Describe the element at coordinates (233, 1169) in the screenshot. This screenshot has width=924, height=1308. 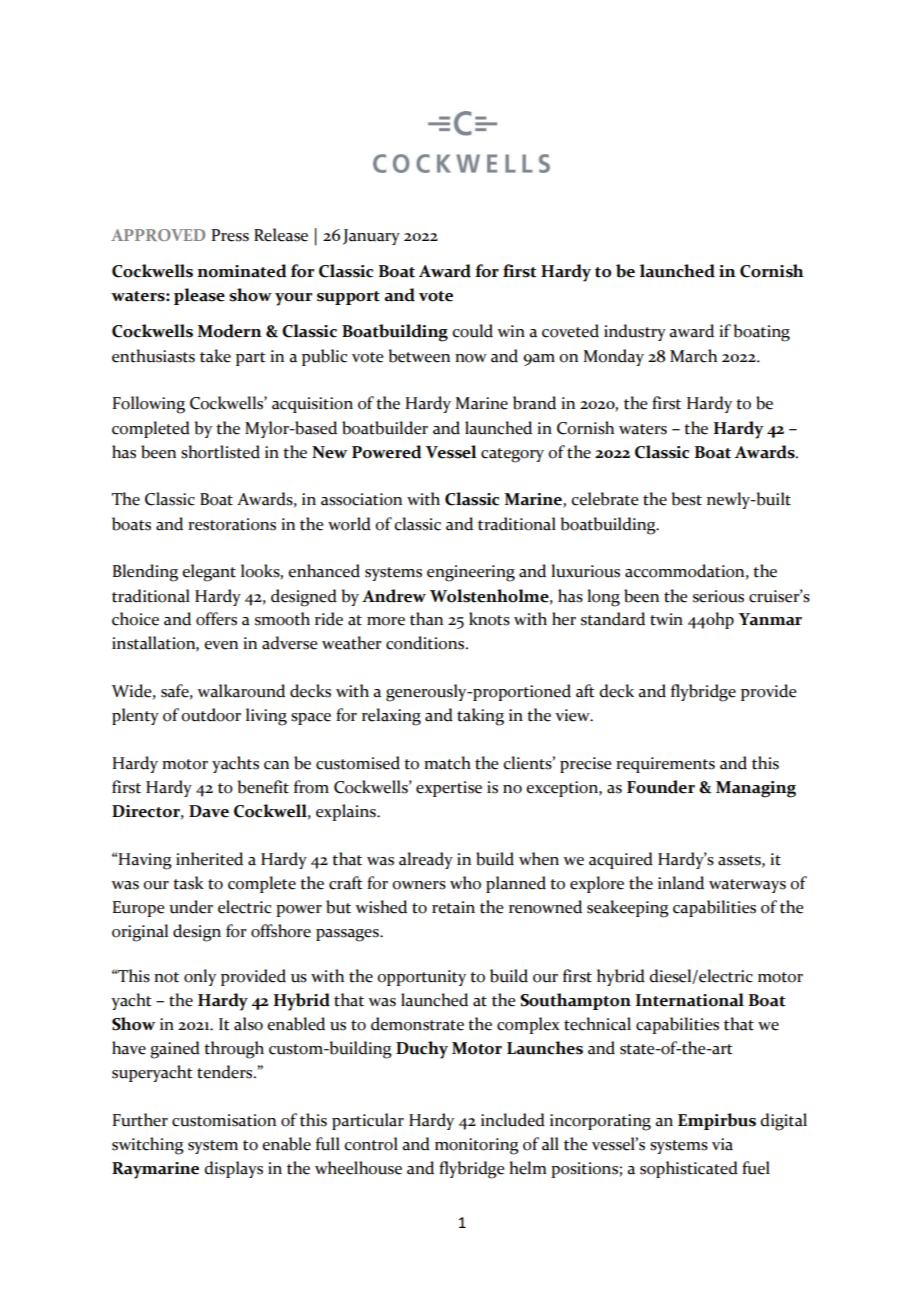
I see `displays` at that location.
